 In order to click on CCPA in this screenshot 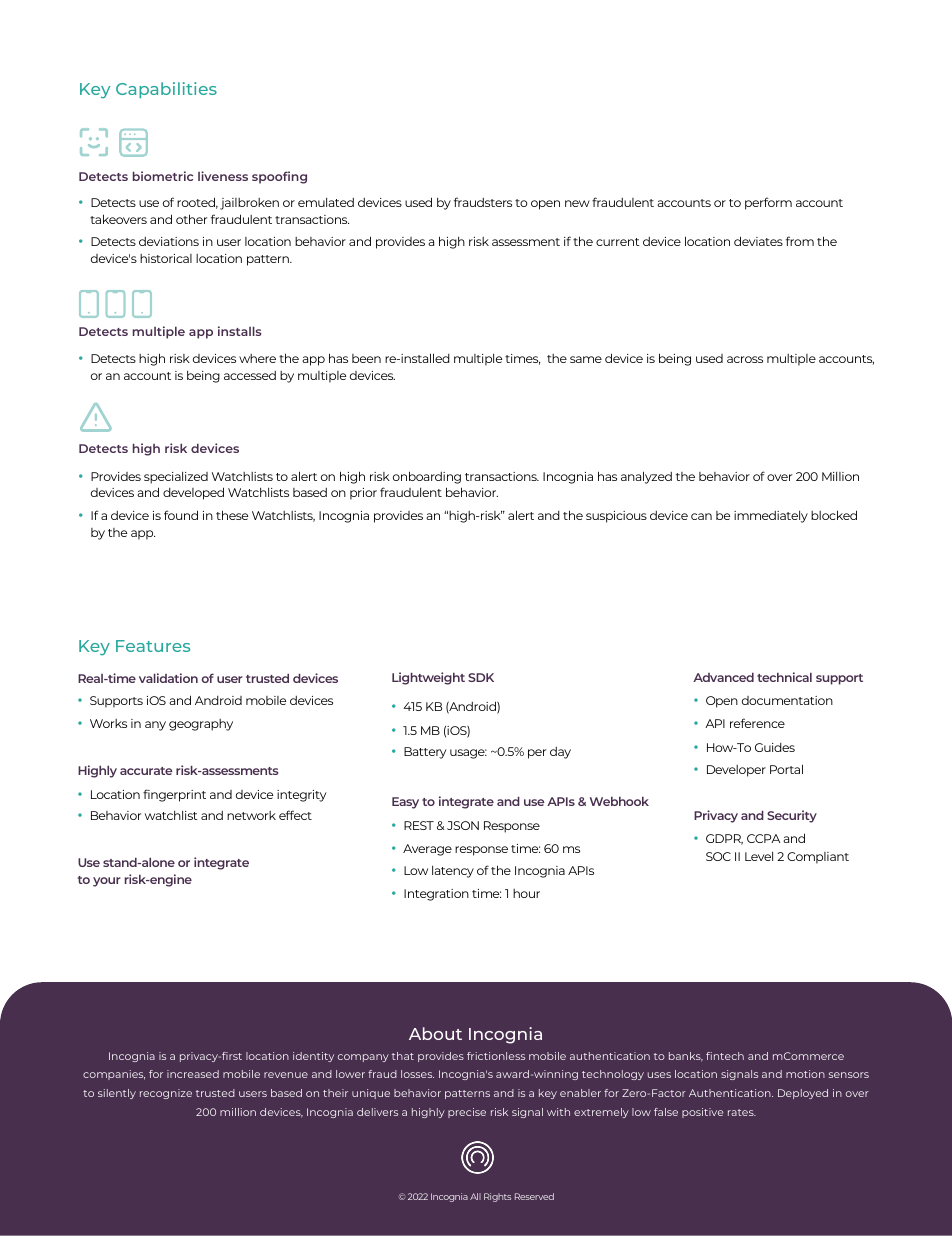, I will do `click(763, 838)`.
